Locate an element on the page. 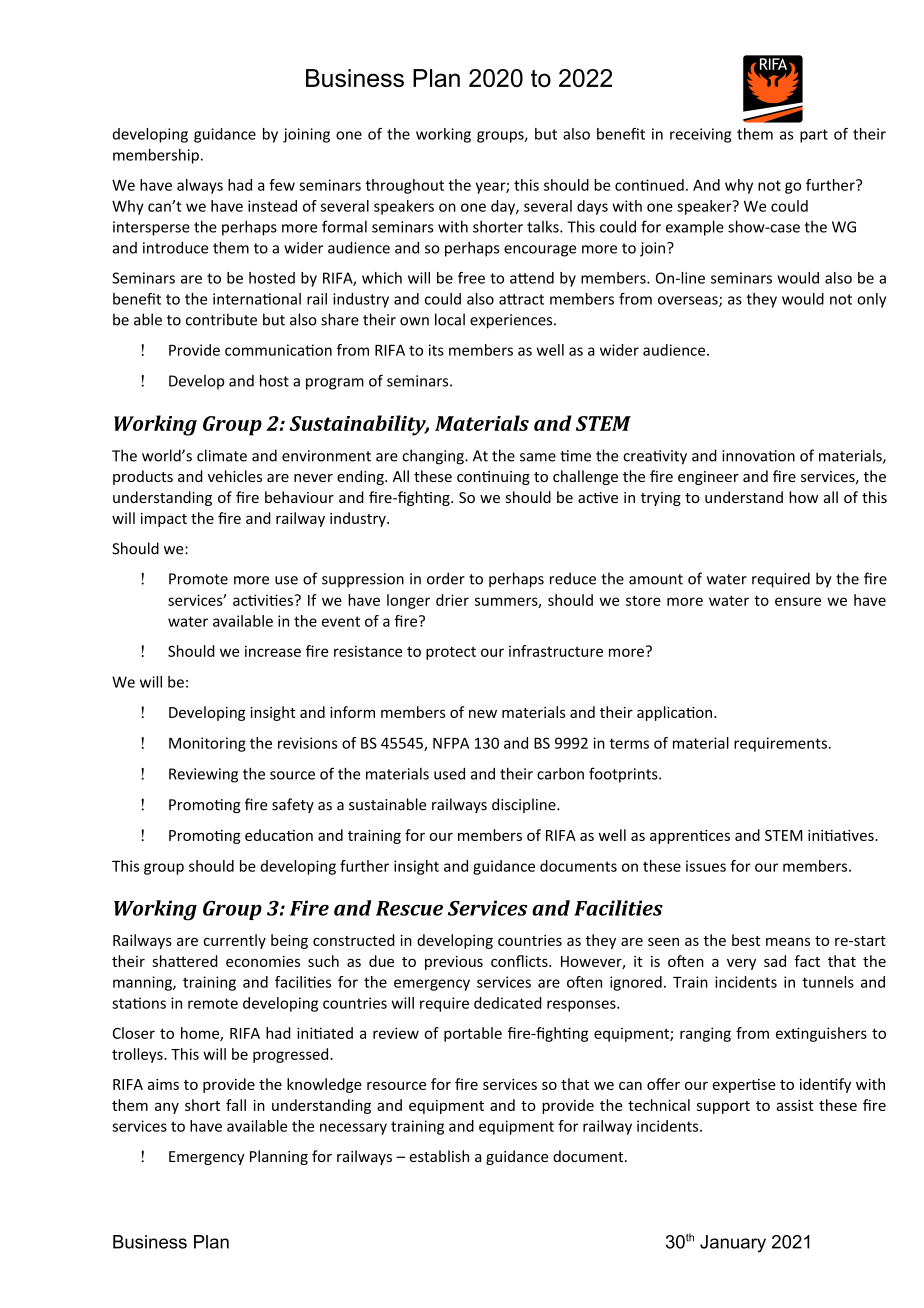  fall is located at coordinates (236, 1105).
